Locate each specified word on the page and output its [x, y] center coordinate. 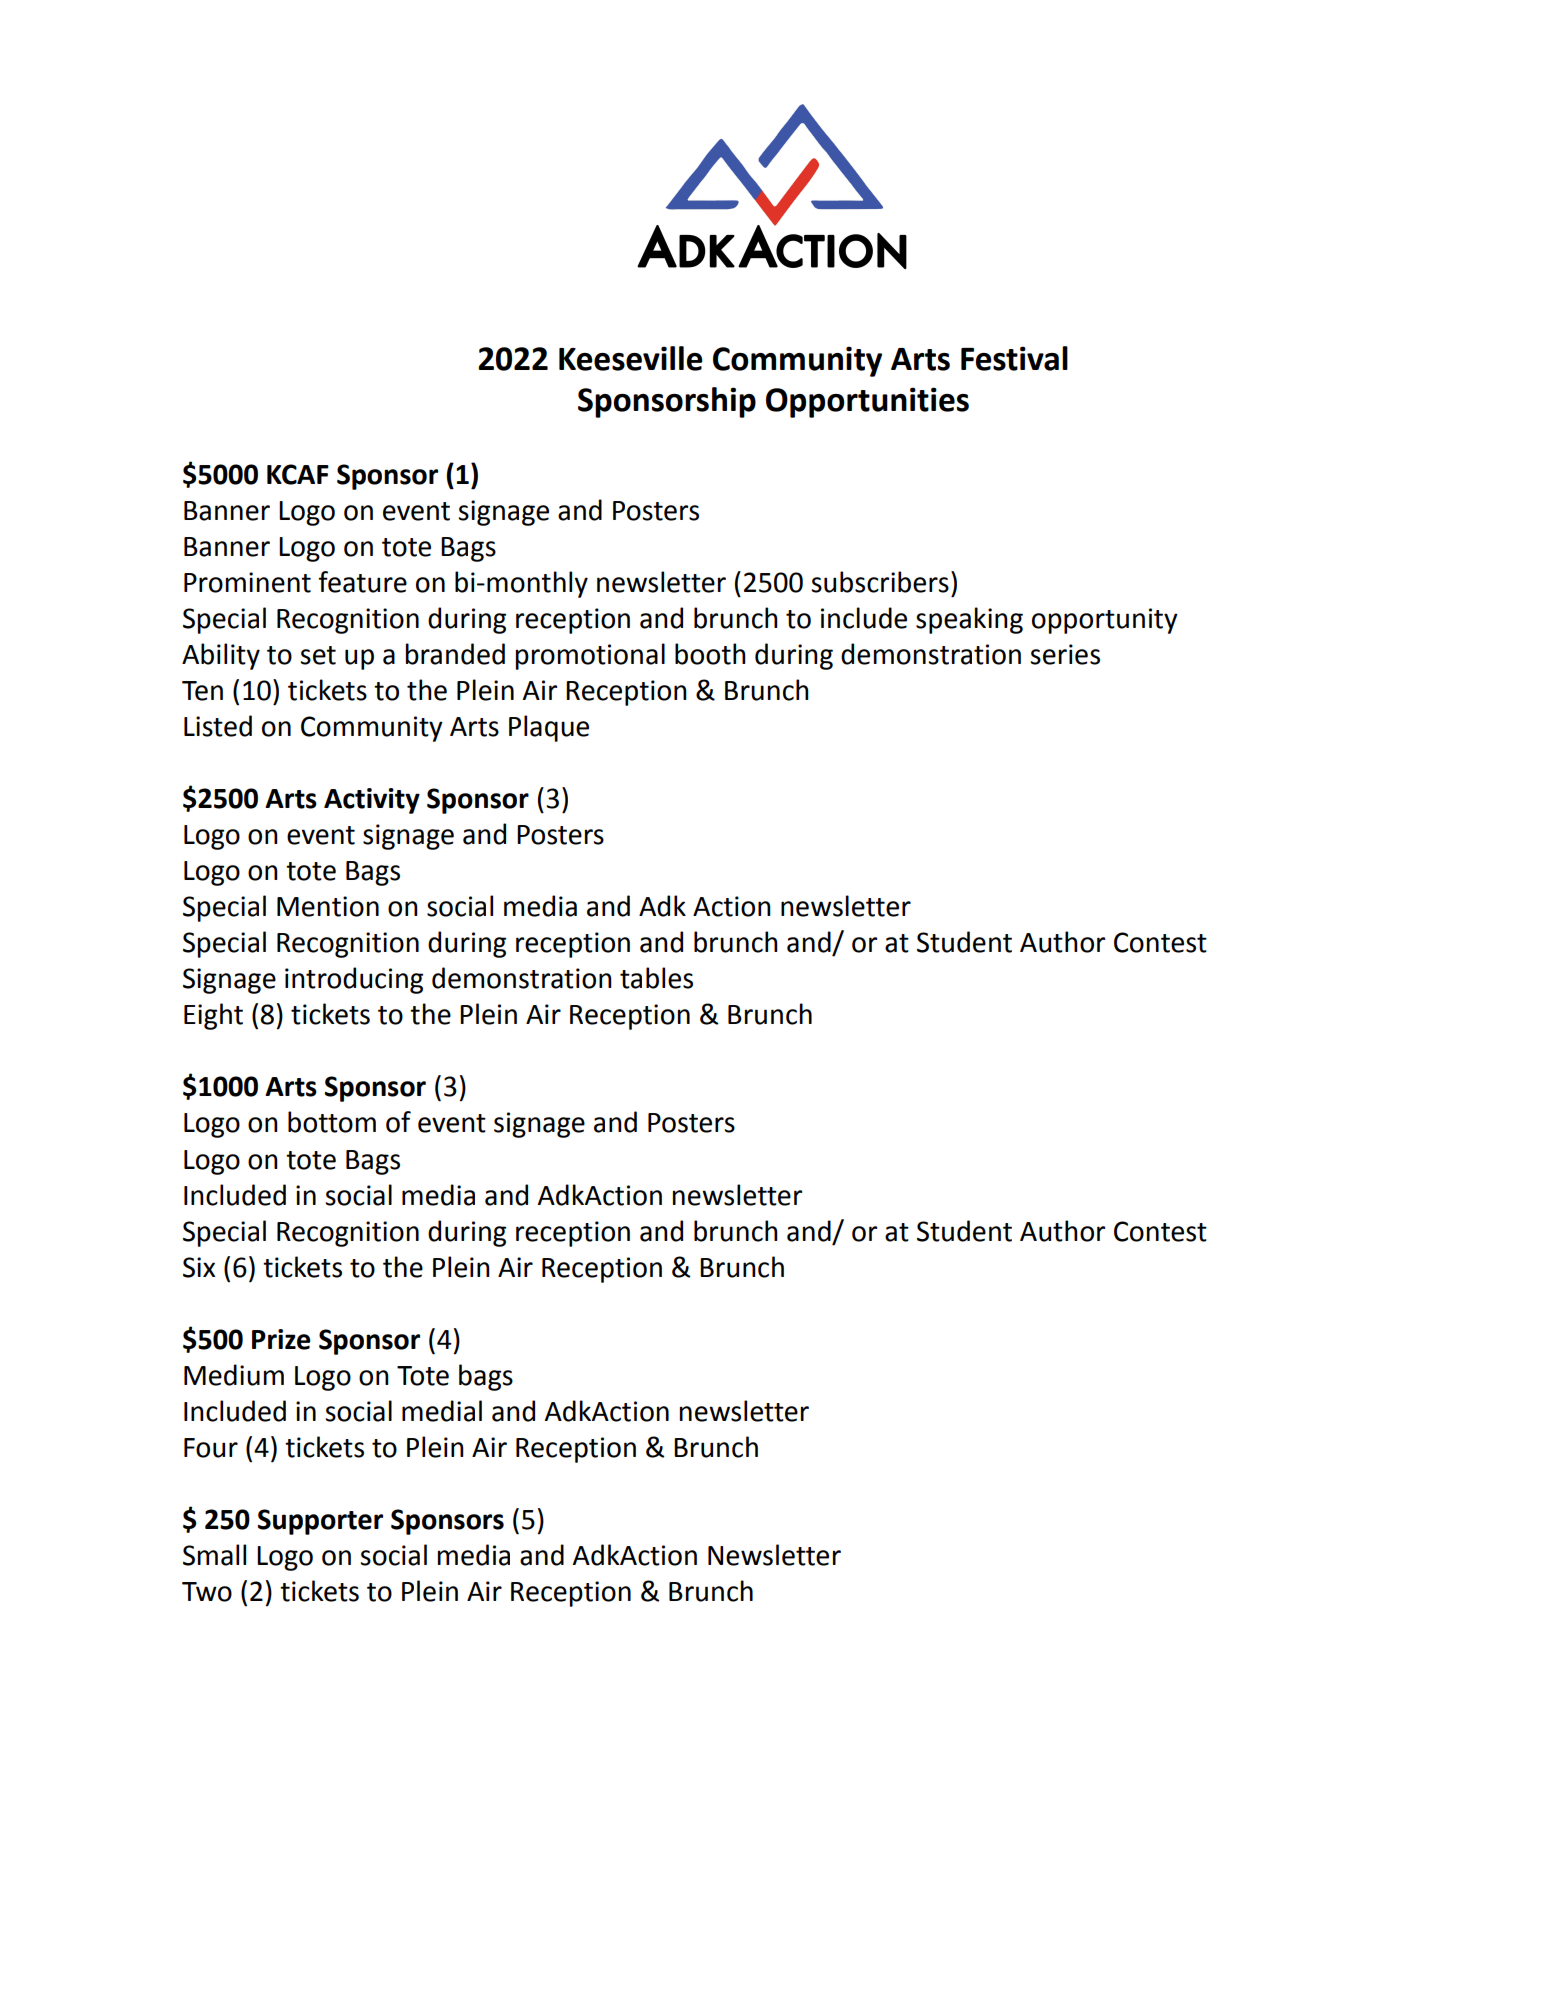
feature [362, 582]
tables [656, 978]
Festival [1014, 358]
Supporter [320, 1522]
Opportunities [867, 402]
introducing [354, 980]
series [1065, 654]
